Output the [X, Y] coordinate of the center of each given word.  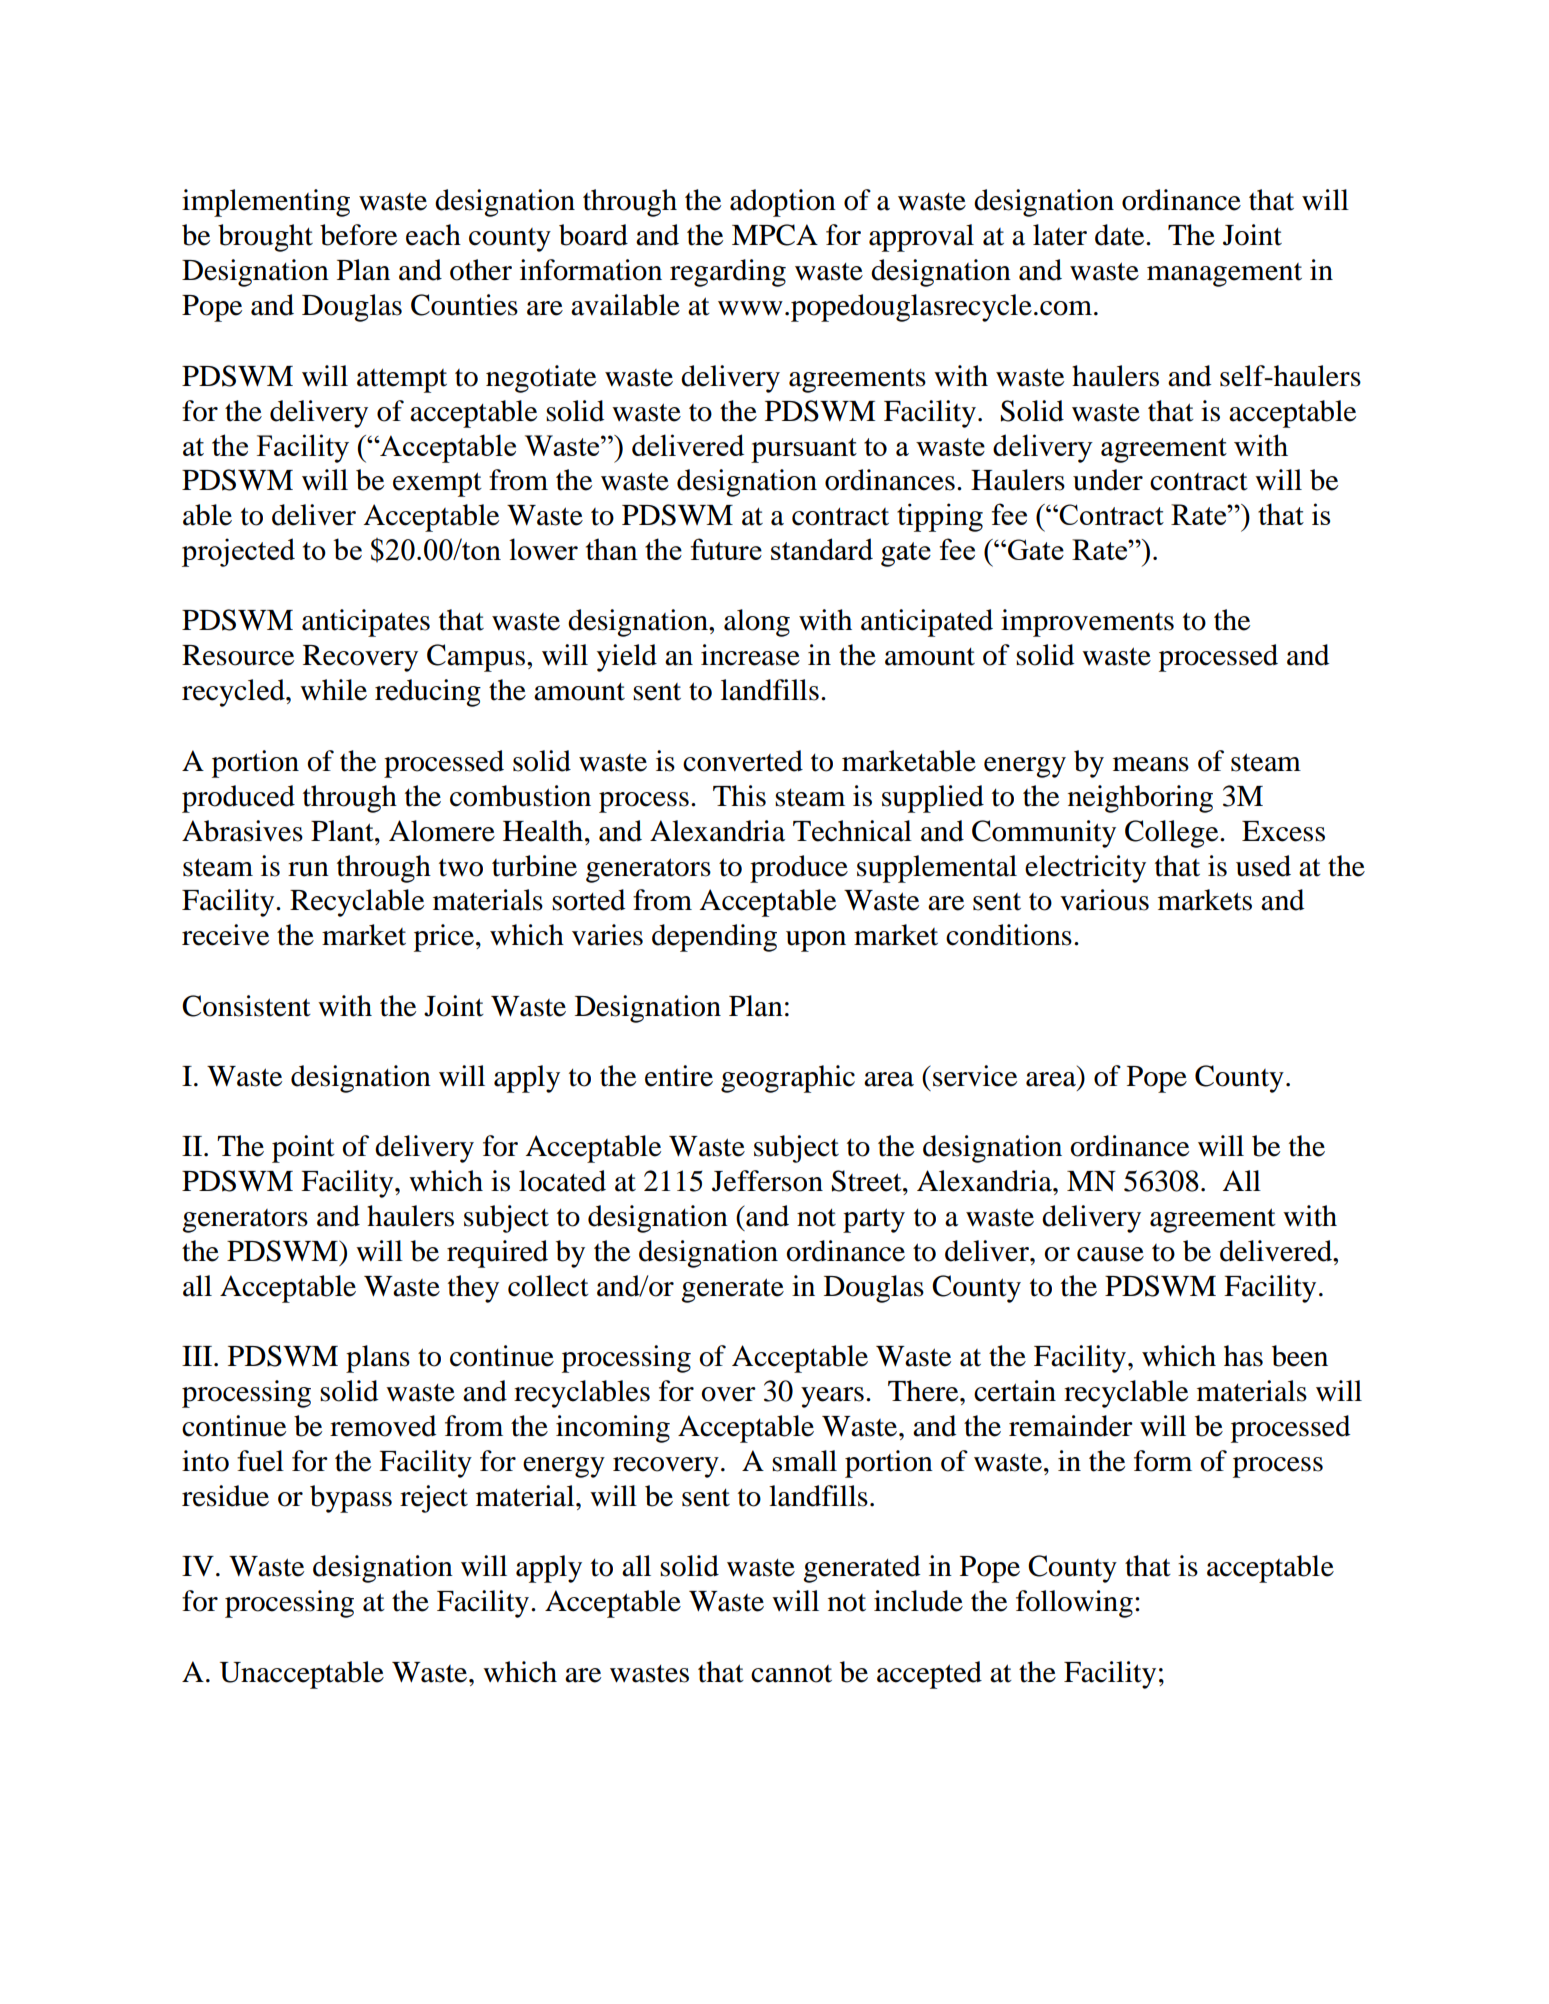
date [1121, 235]
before [358, 235]
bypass [351, 1499]
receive [225, 935]
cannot [791, 1674]
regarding [728, 273]
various [1104, 900]
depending [714, 938]
